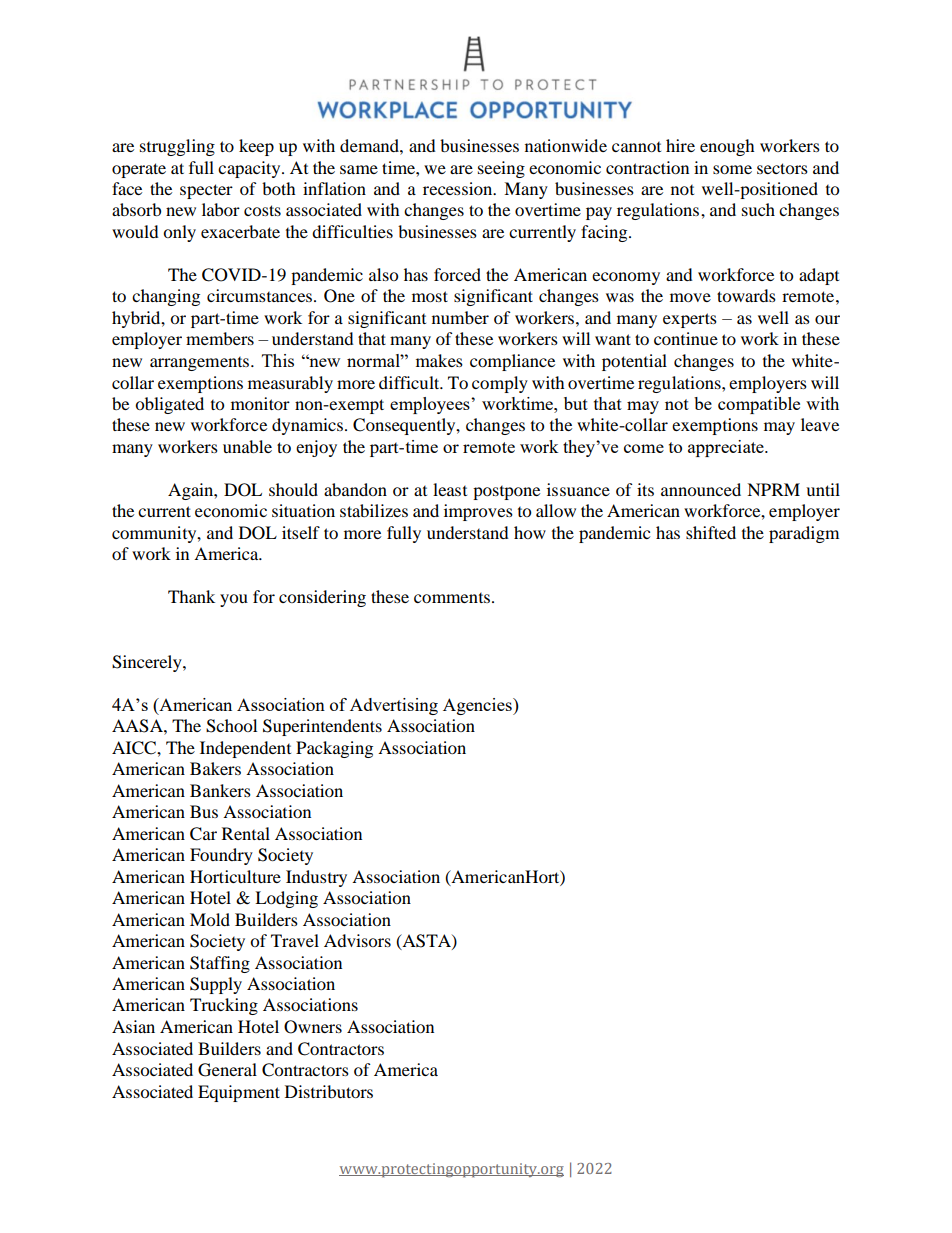  What do you see at coordinates (169, 405) in the document?
I see `obligated` at bounding box center [169, 405].
